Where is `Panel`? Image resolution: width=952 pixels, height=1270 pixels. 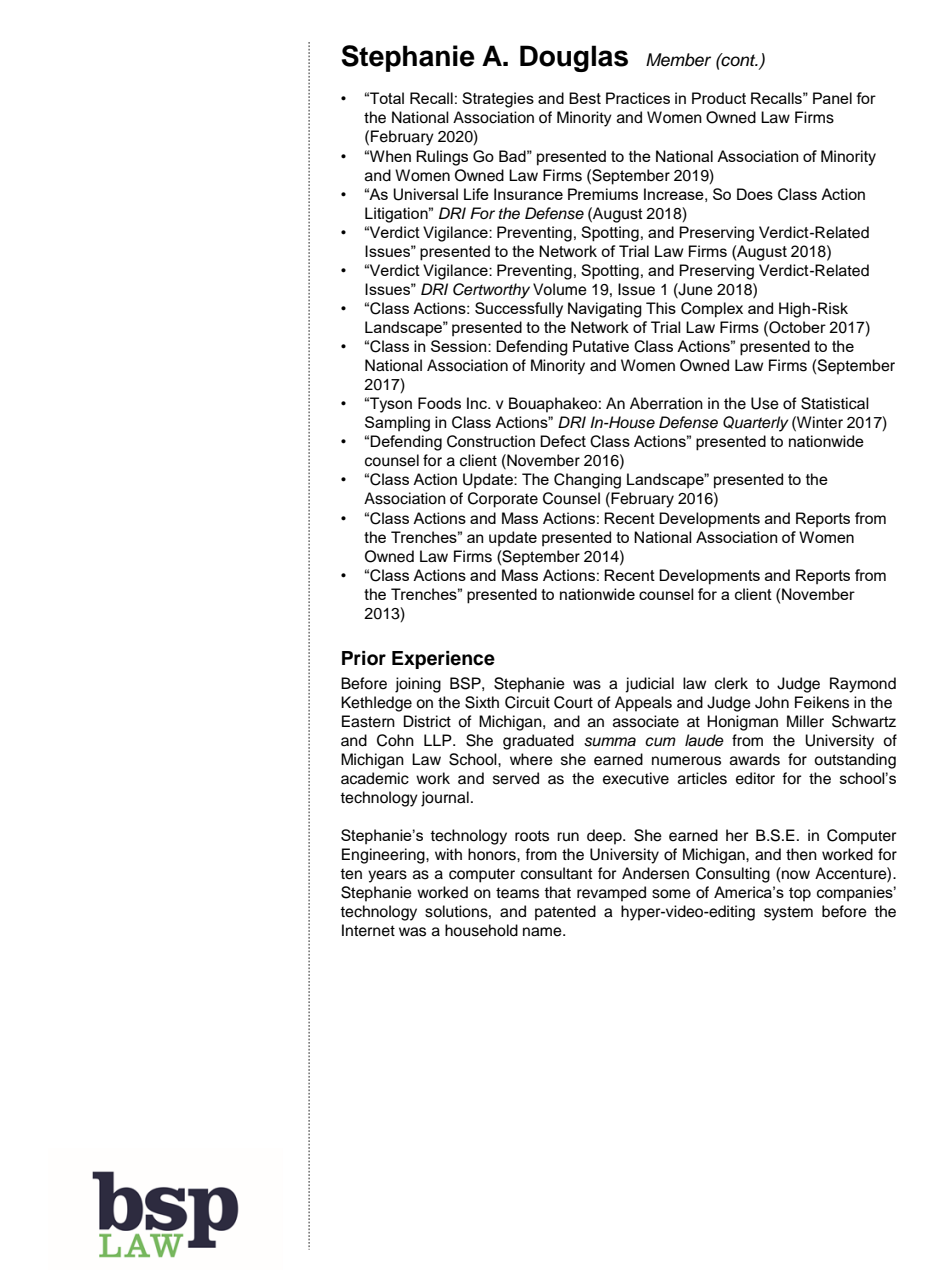
Panel is located at coordinates (832, 98).
